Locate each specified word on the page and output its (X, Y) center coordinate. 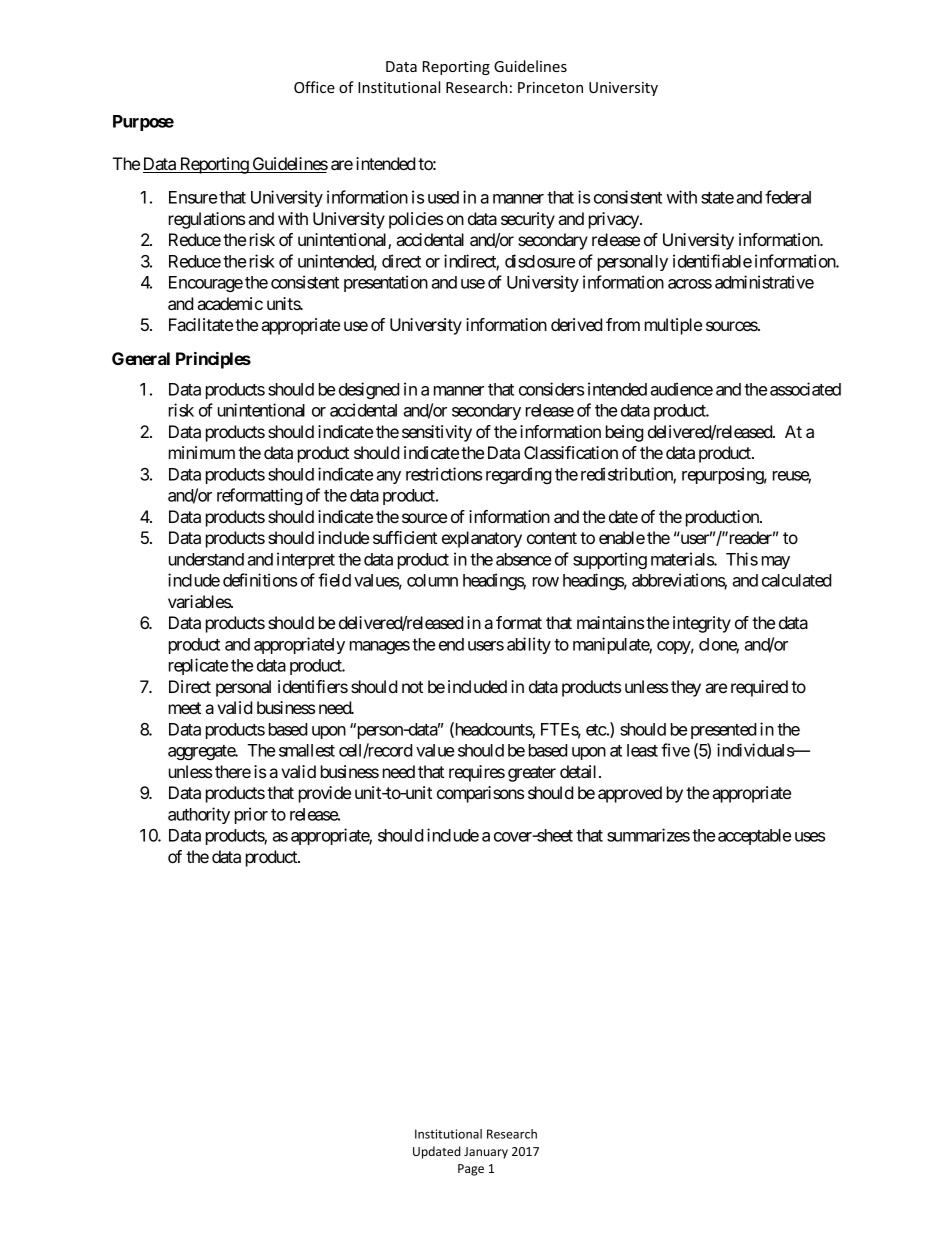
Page (471, 1170)
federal (788, 197)
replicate (198, 666)
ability (529, 645)
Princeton (550, 87)
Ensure (193, 197)
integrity (702, 624)
